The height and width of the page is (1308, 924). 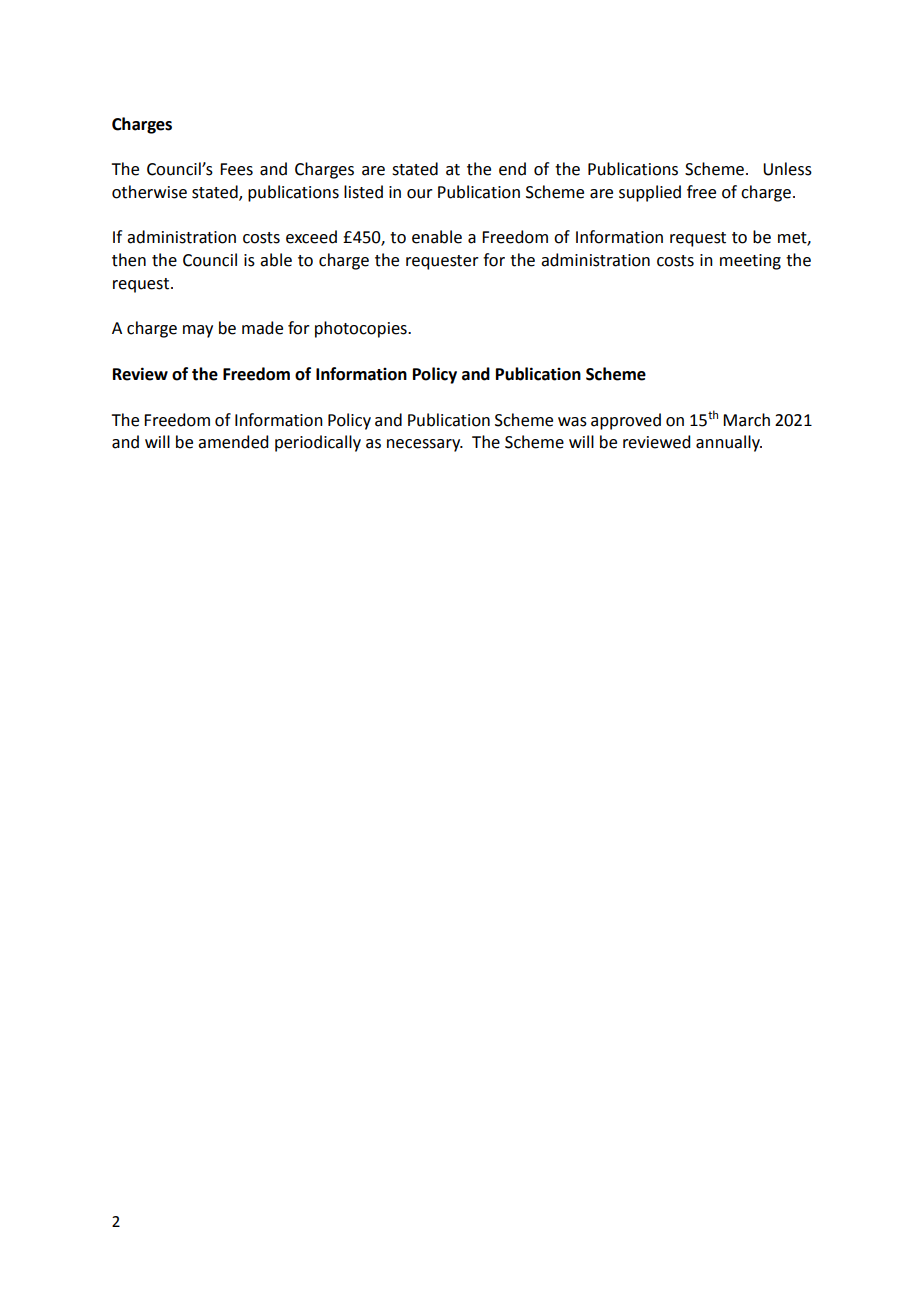 I want to click on meeting, so click(x=750, y=262).
